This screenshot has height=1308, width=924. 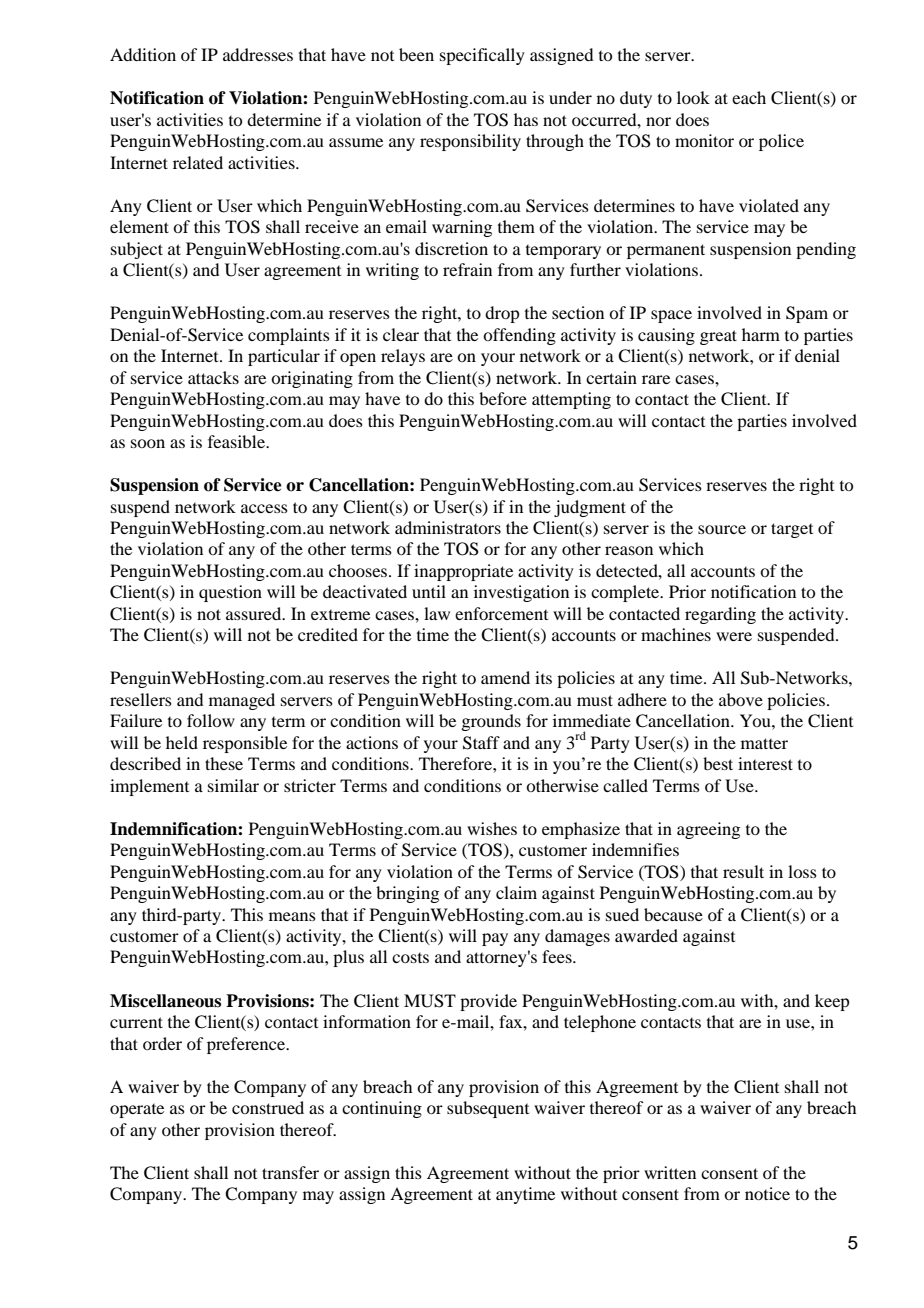 What do you see at coordinates (290, 1172) in the screenshot?
I see `transfer` at bounding box center [290, 1172].
